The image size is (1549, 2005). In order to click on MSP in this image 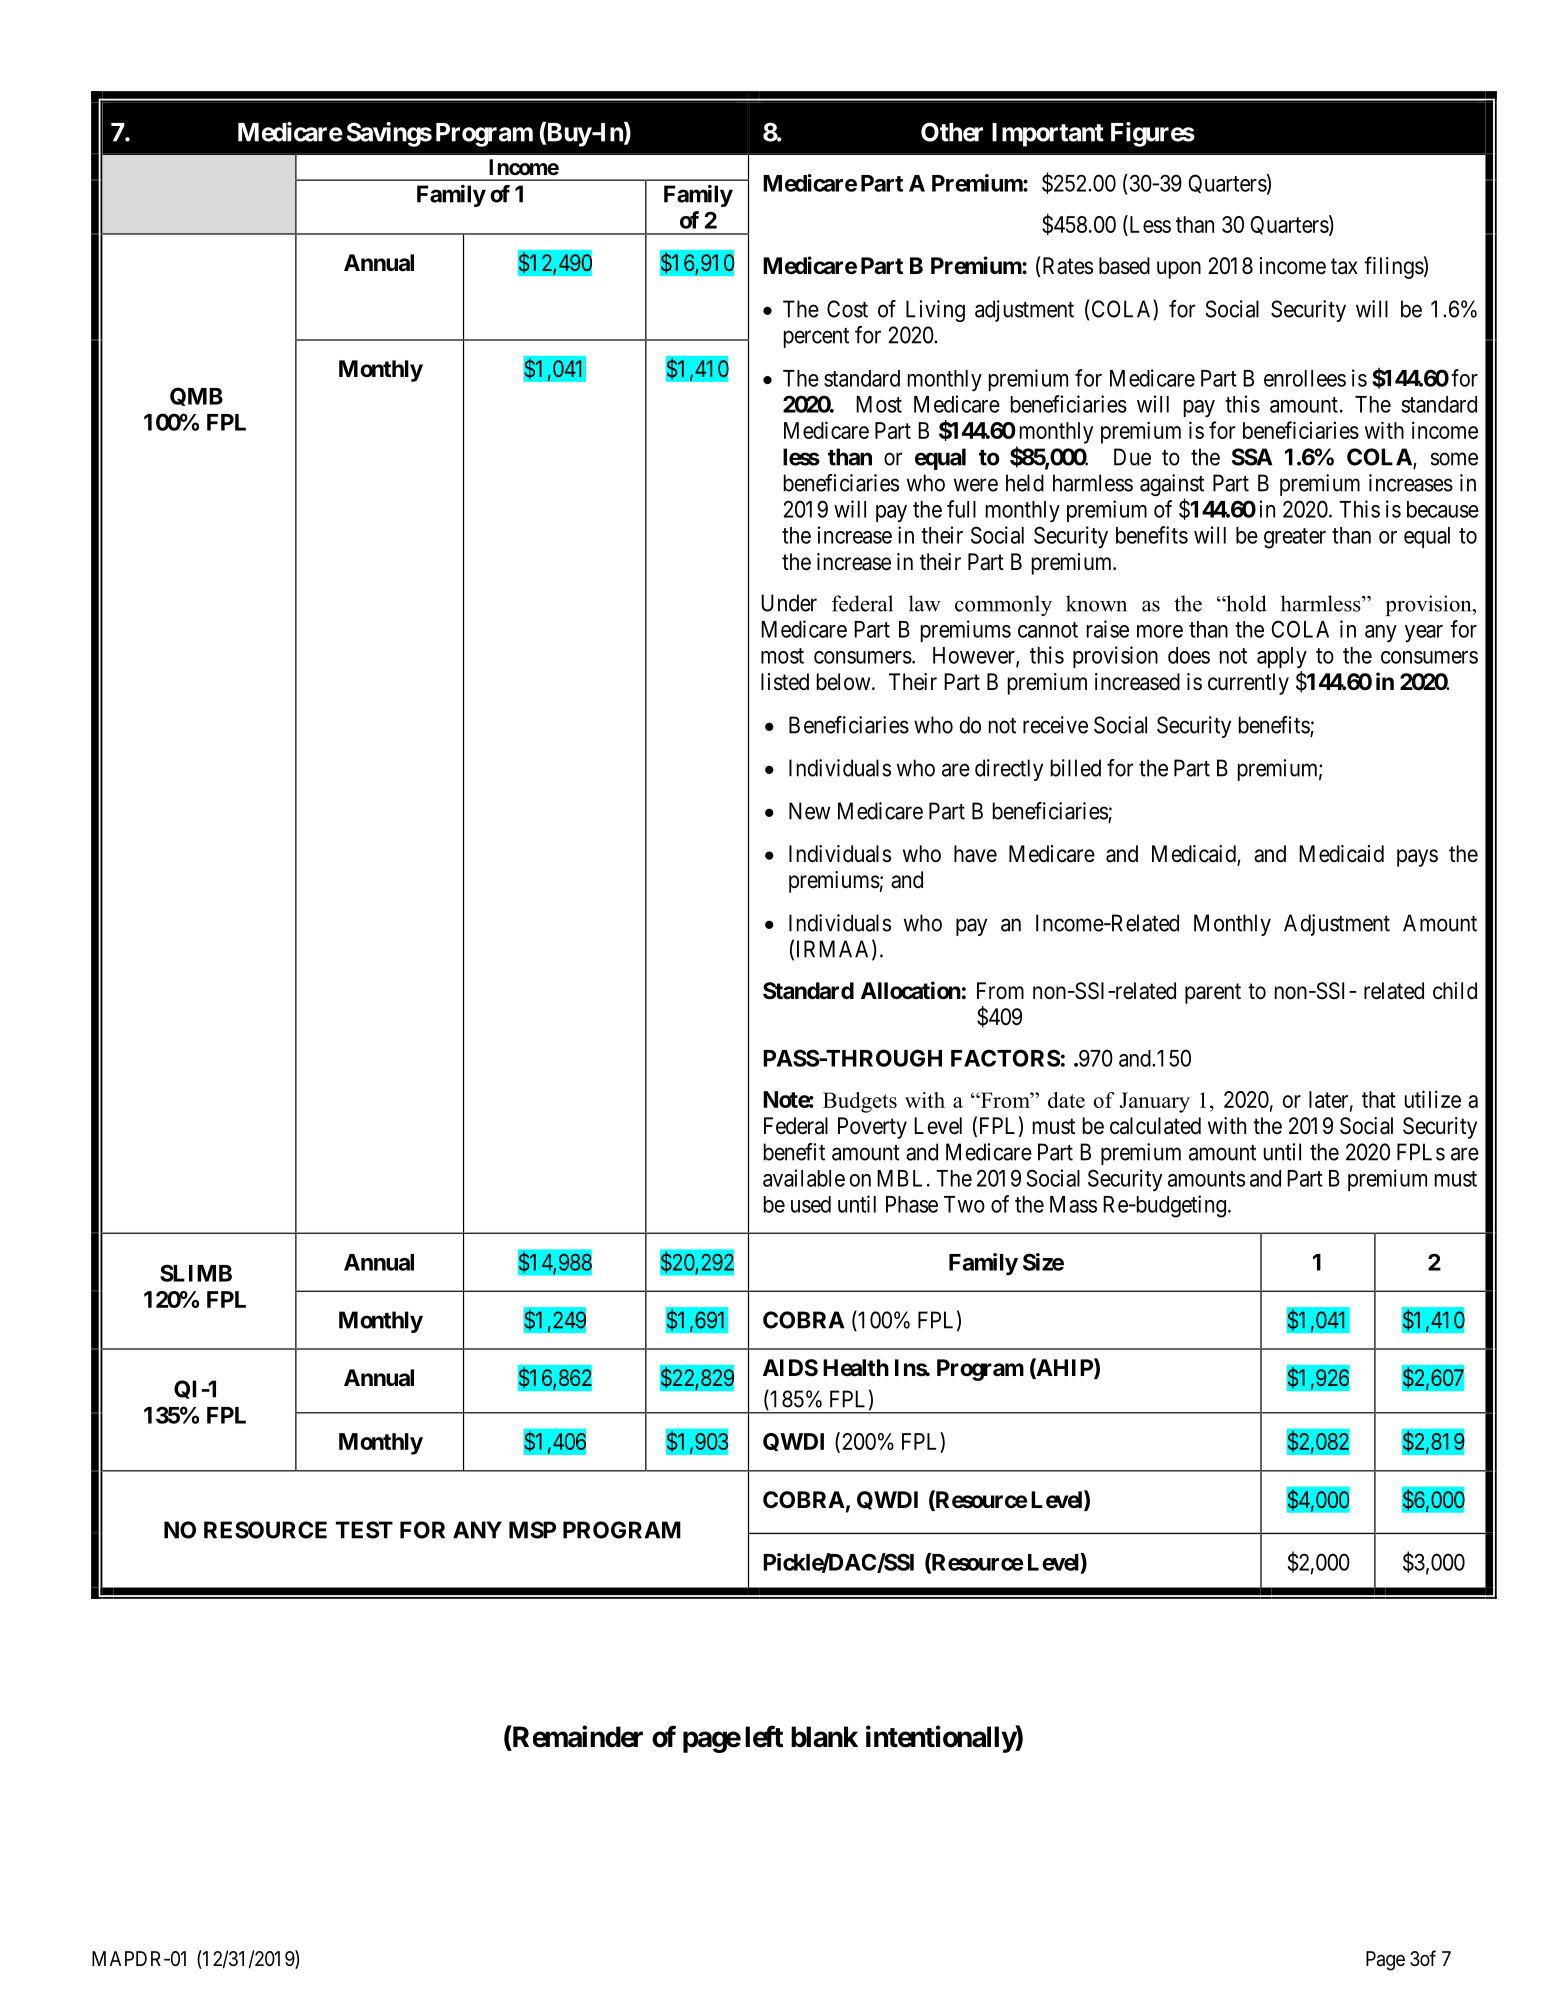, I will do `click(532, 1530)`.
